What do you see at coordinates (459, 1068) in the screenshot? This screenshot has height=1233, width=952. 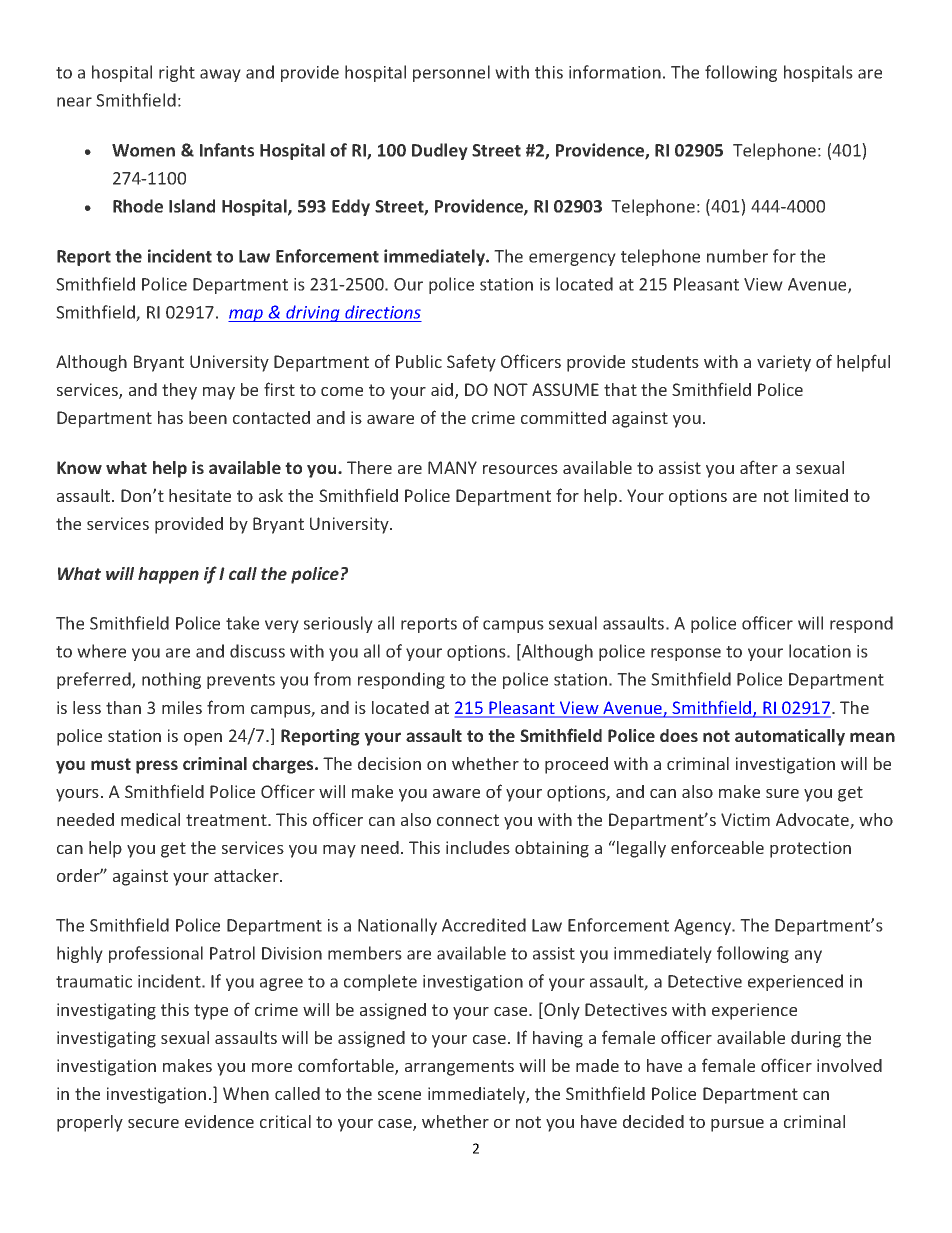 I see `arrangements` at bounding box center [459, 1068].
